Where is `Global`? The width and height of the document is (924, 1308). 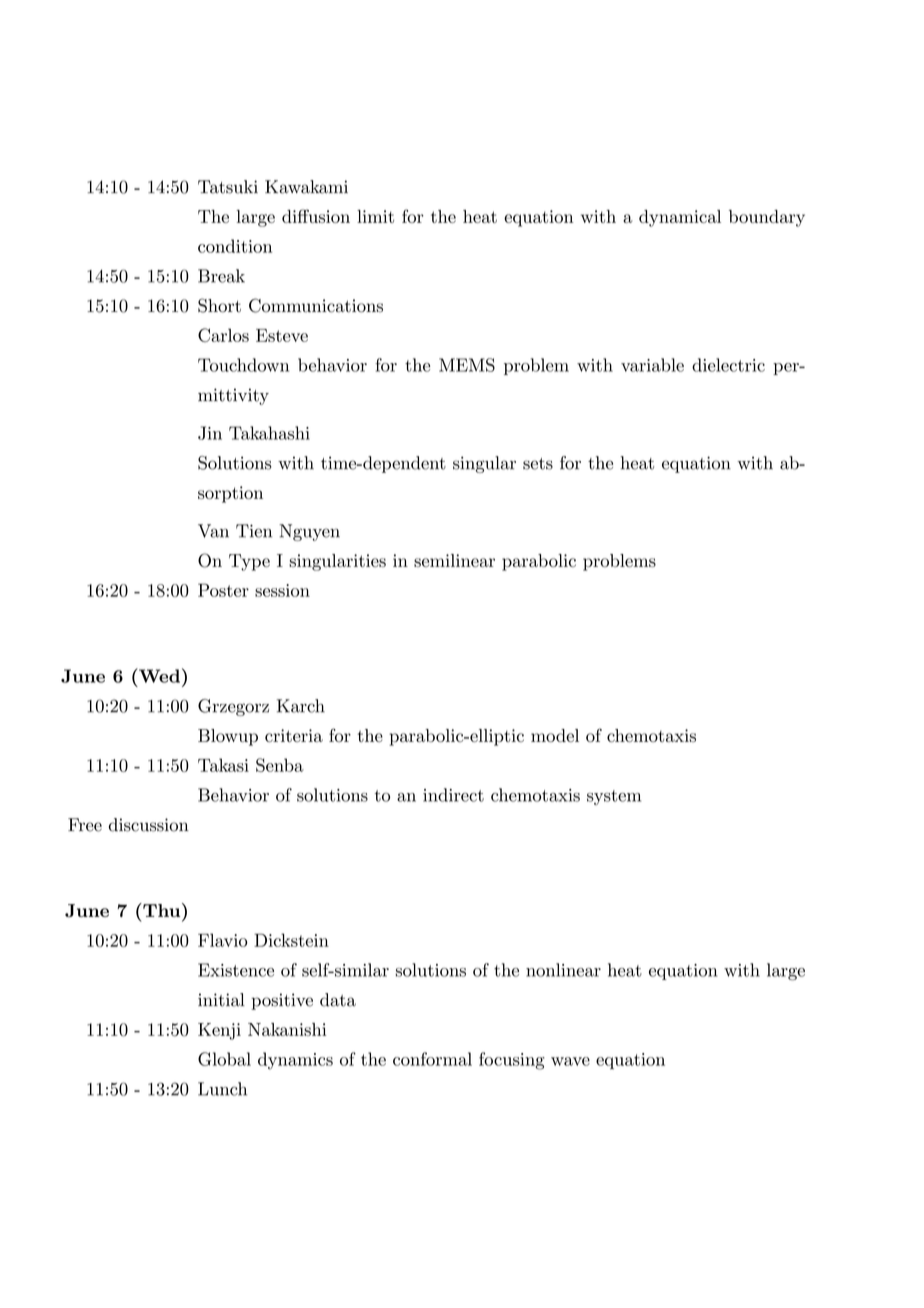 Global is located at coordinates (224, 1059).
